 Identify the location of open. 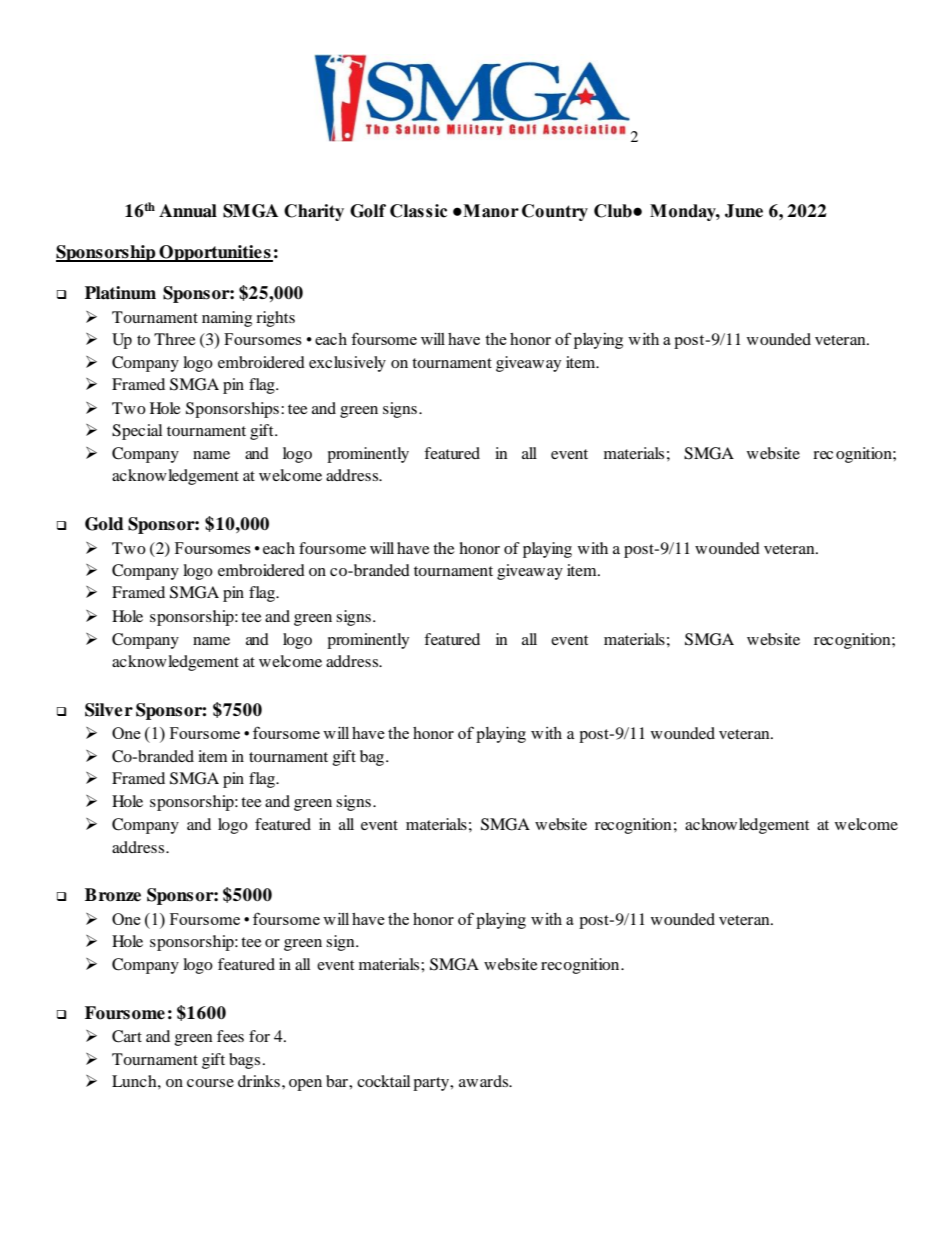
(305, 1085).
